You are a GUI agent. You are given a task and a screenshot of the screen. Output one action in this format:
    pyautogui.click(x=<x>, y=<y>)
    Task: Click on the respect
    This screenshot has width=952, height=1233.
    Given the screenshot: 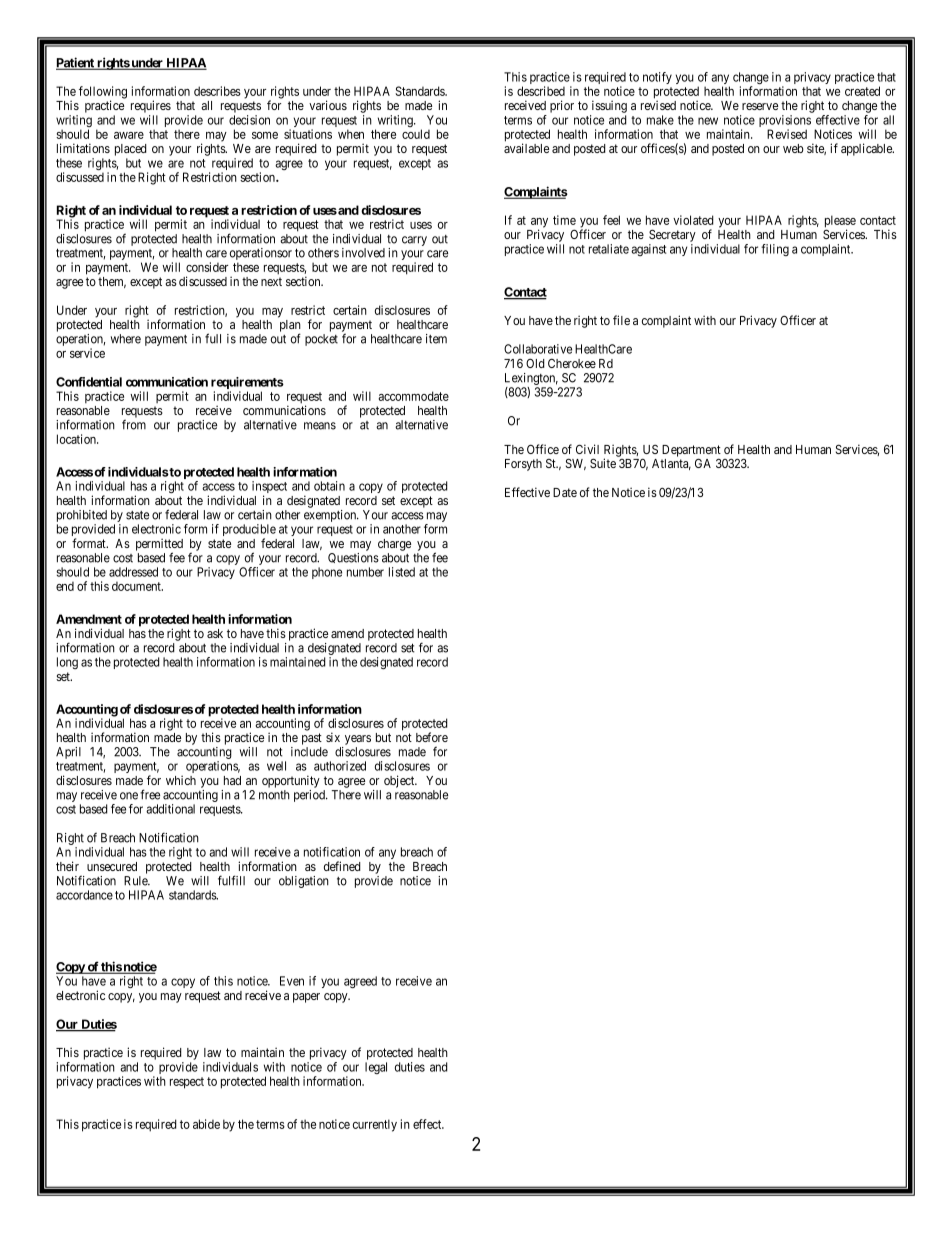 What is the action you would take?
    pyautogui.click(x=187, y=1083)
